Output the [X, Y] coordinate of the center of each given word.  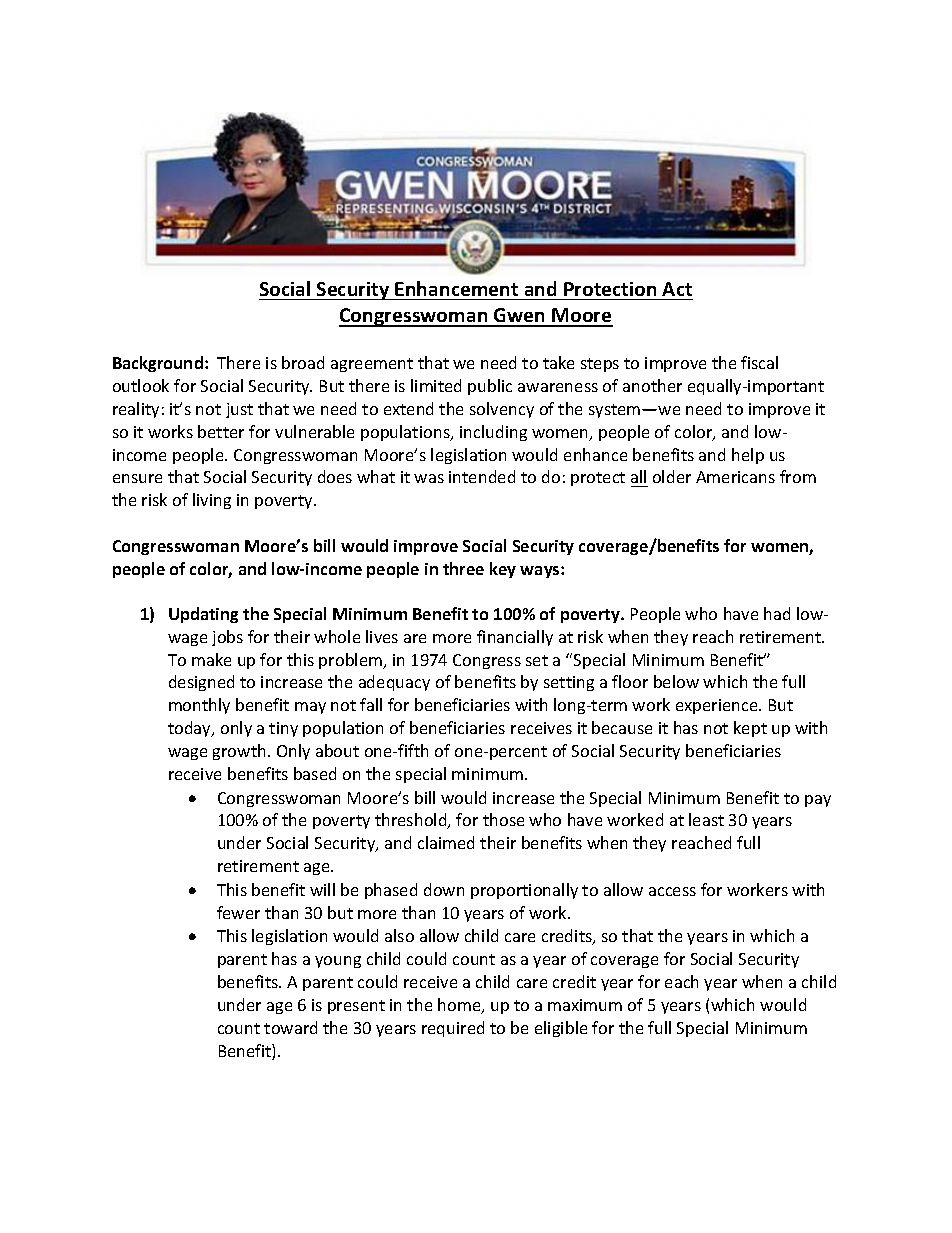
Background [158, 364]
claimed [446, 842]
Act [677, 289]
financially [515, 638]
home [460, 1006]
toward [290, 1027]
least [706, 819]
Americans [735, 477]
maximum [585, 1005]
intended [482, 476]
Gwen [520, 317]
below [676, 681]
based [315, 773]
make [211, 659]
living [212, 501]
